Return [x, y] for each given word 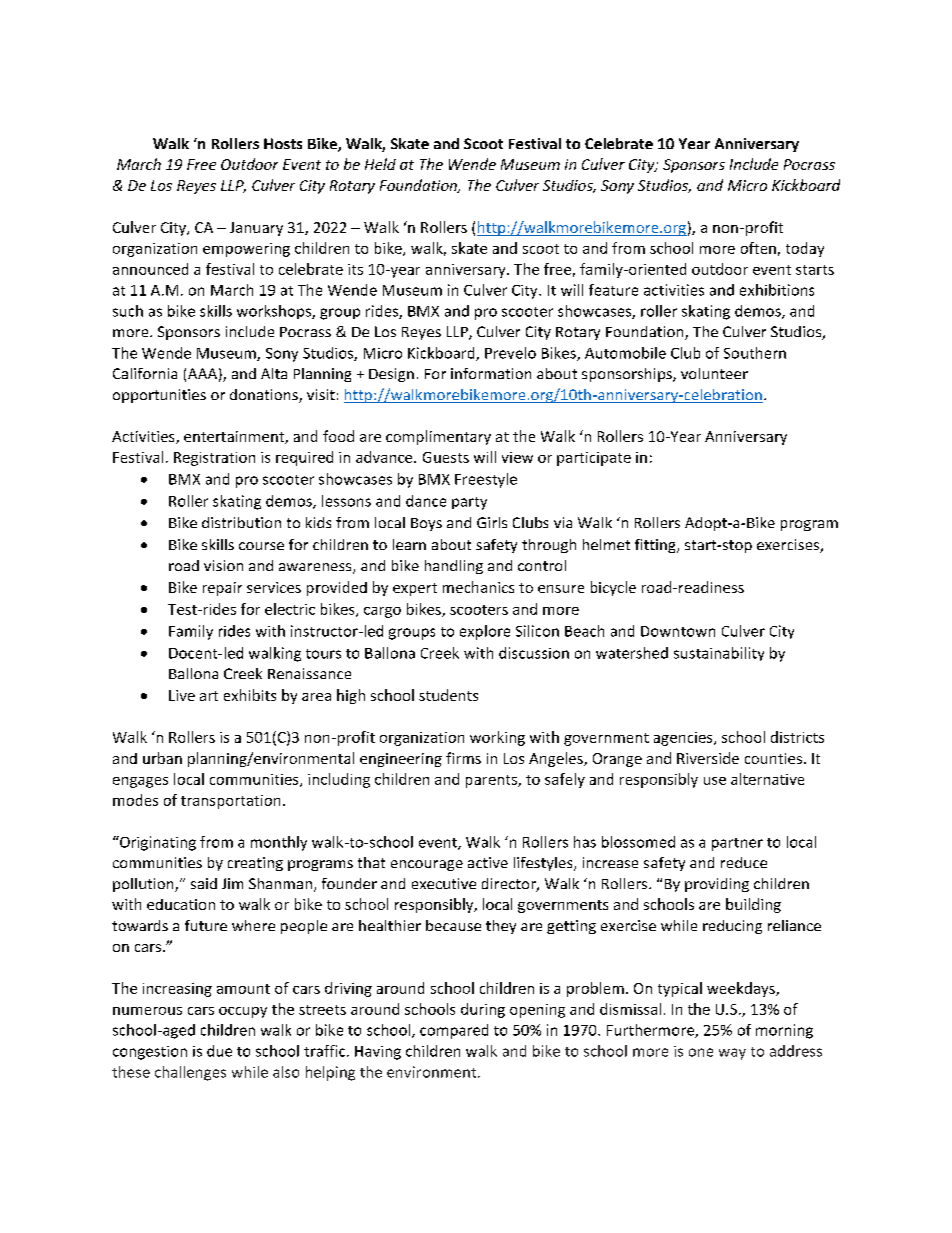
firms [463, 758]
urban [162, 758]
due [219, 1051]
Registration [214, 459]
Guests [446, 457]
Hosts [283, 143]
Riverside [708, 758]
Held [380, 164]
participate [594, 459]
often [758, 248]
